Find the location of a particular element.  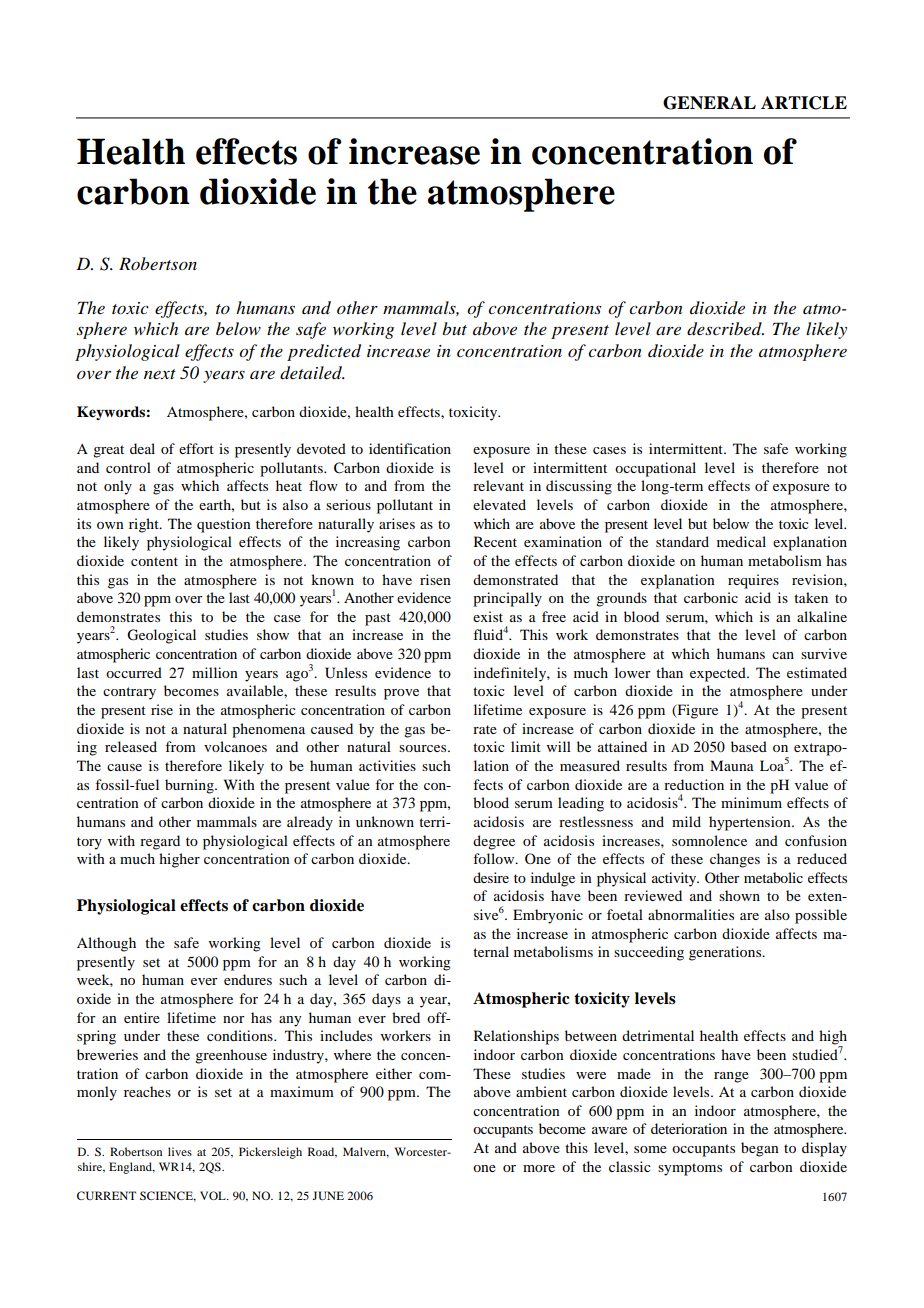

ARTICLE is located at coordinates (804, 103).
